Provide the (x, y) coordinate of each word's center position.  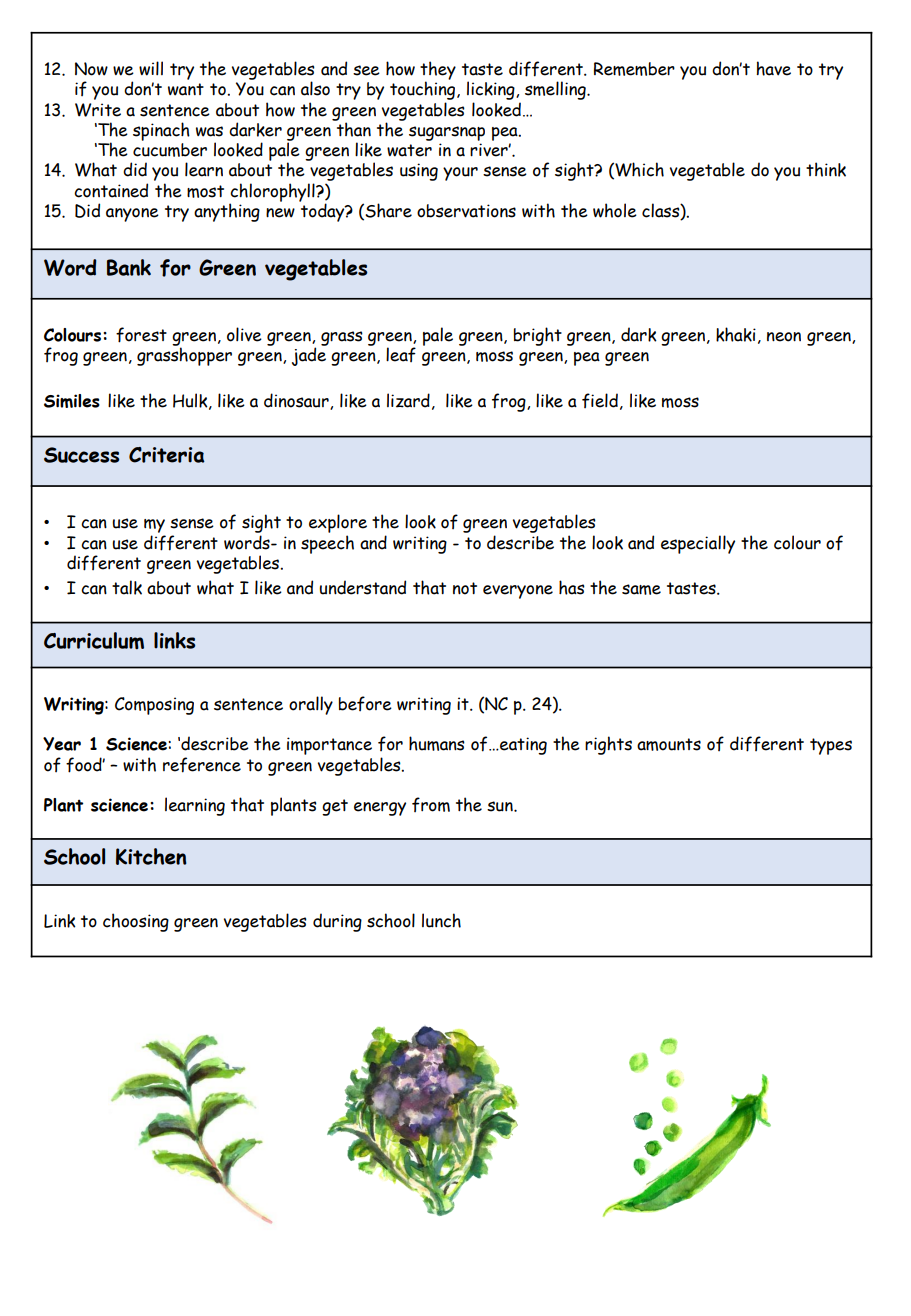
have (773, 68)
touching (424, 90)
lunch (441, 920)
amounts (669, 744)
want (186, 89)
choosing (136, 922)
